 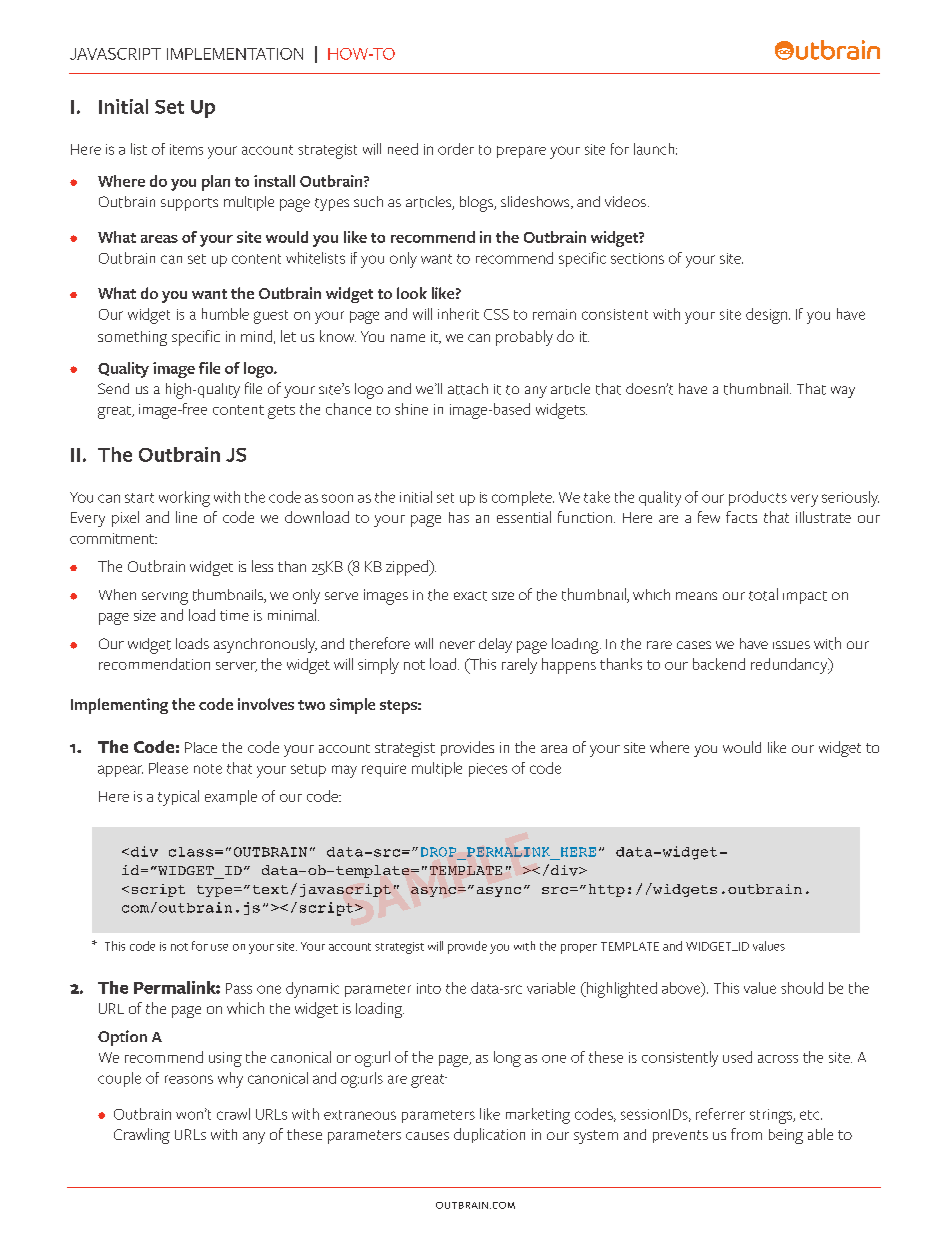 I want to click on reasons, so click(x=189, y=1079).
